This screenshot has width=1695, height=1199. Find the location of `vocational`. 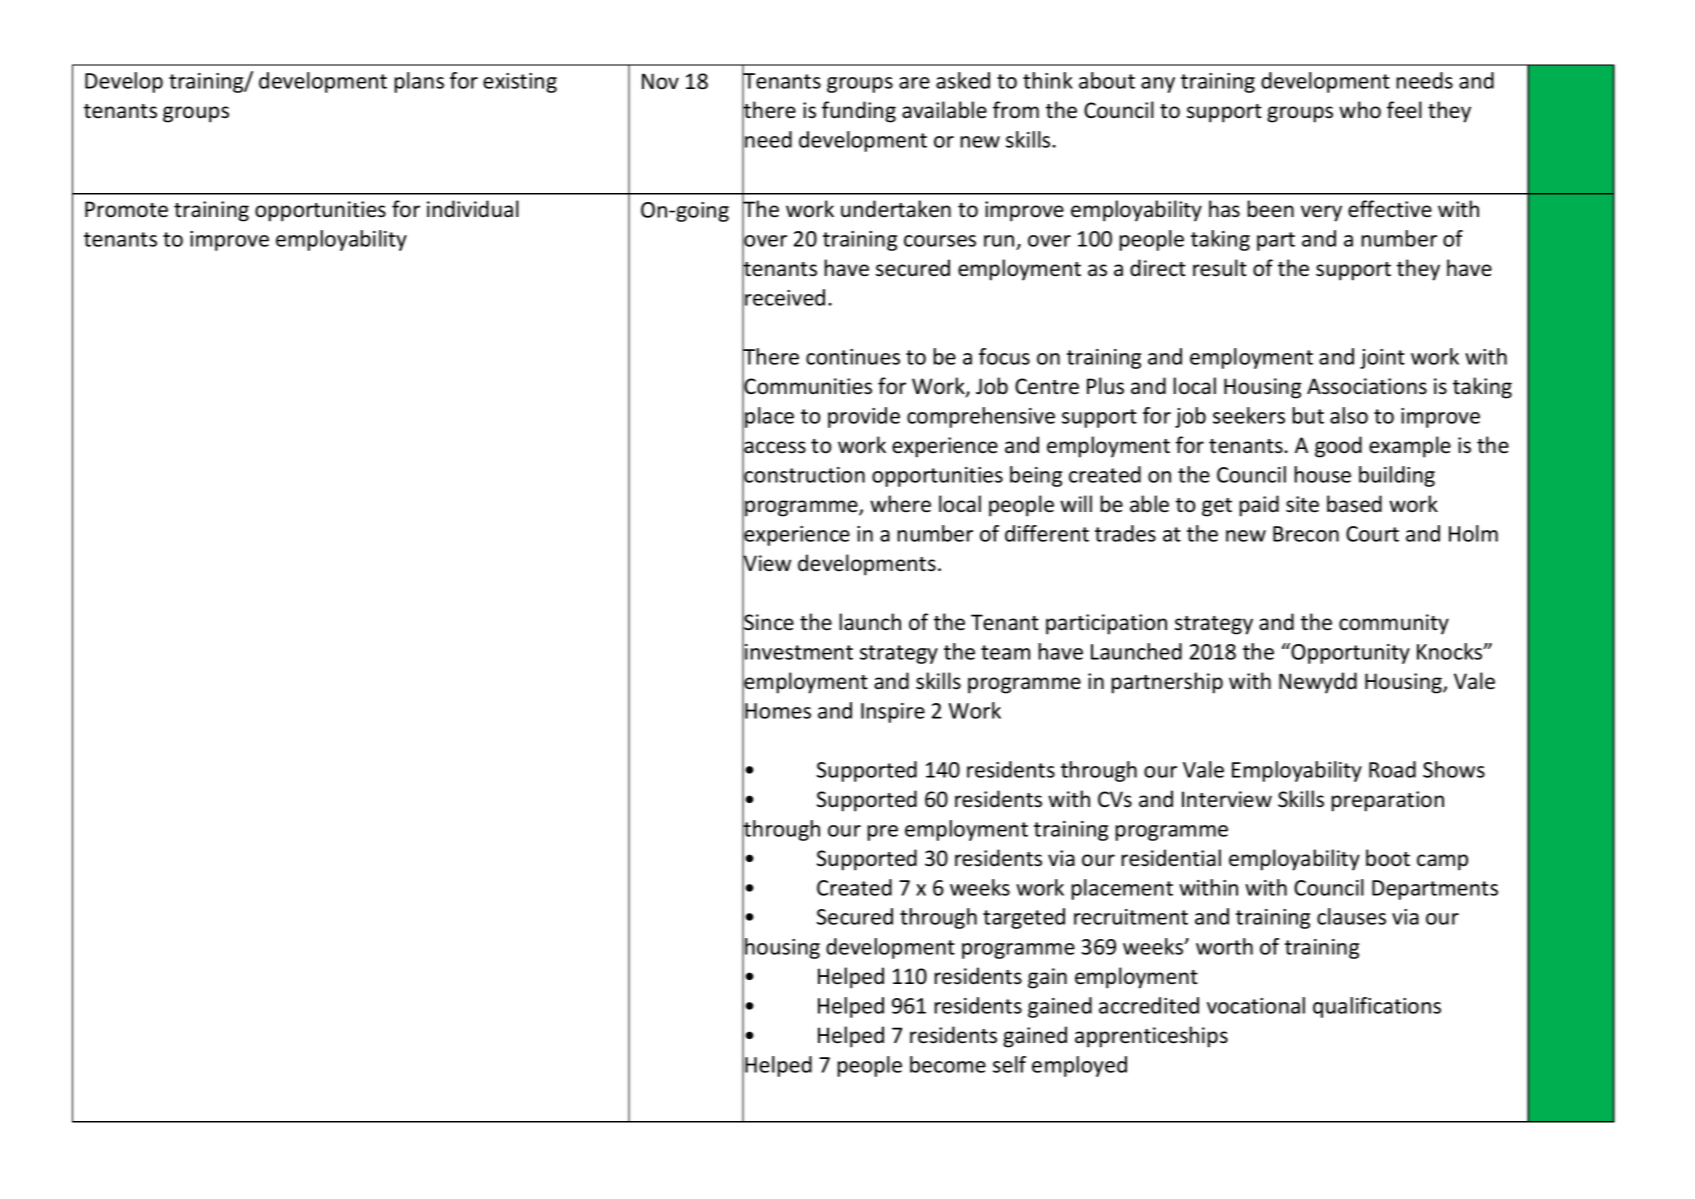

vocational is located at coordinates (1256, 1005).
